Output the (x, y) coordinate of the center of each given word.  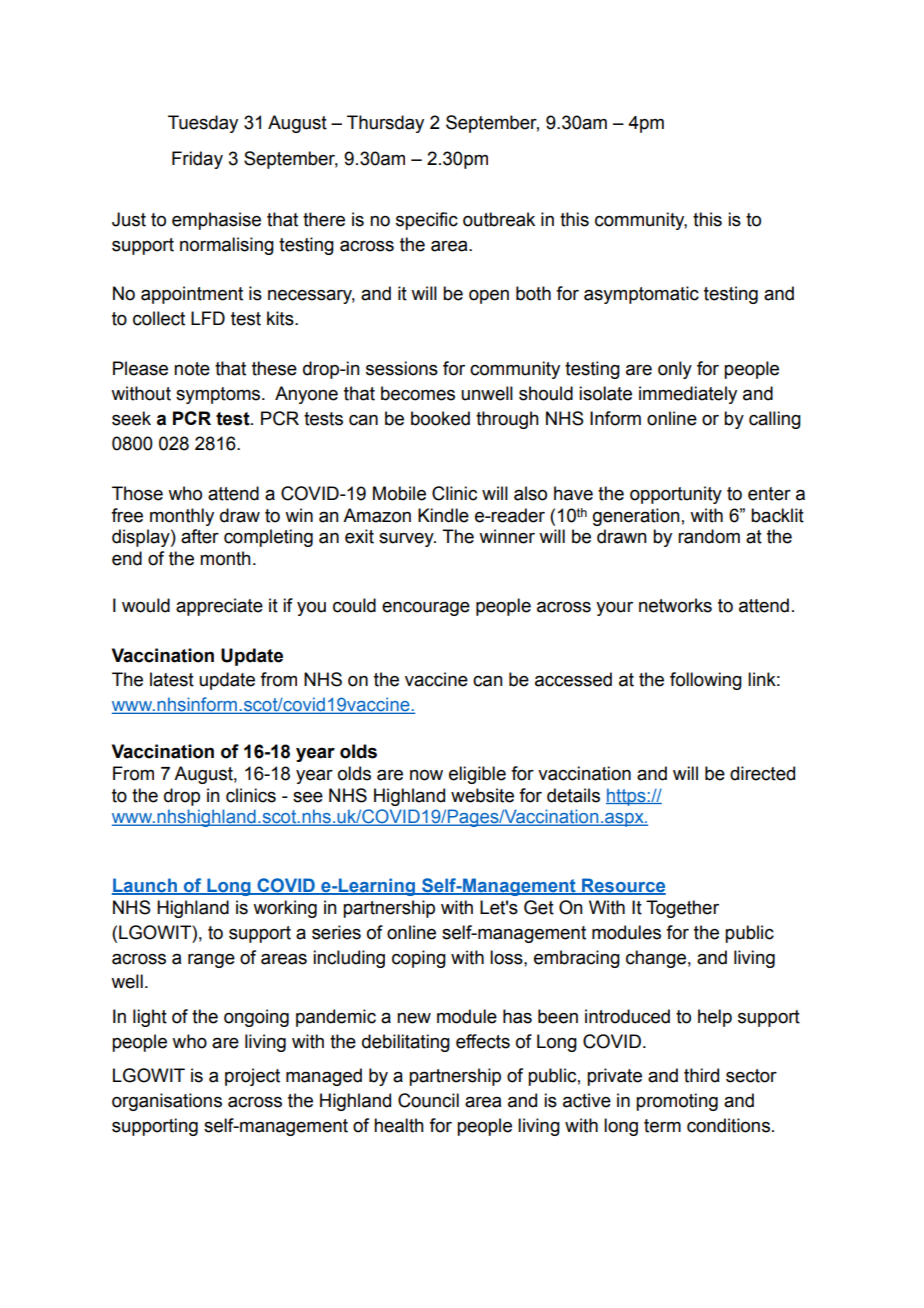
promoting (677, 1102)
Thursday (385, 124)
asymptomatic (641, 295)
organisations (167, 1102)
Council (428, 1100)
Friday (197, 160)
